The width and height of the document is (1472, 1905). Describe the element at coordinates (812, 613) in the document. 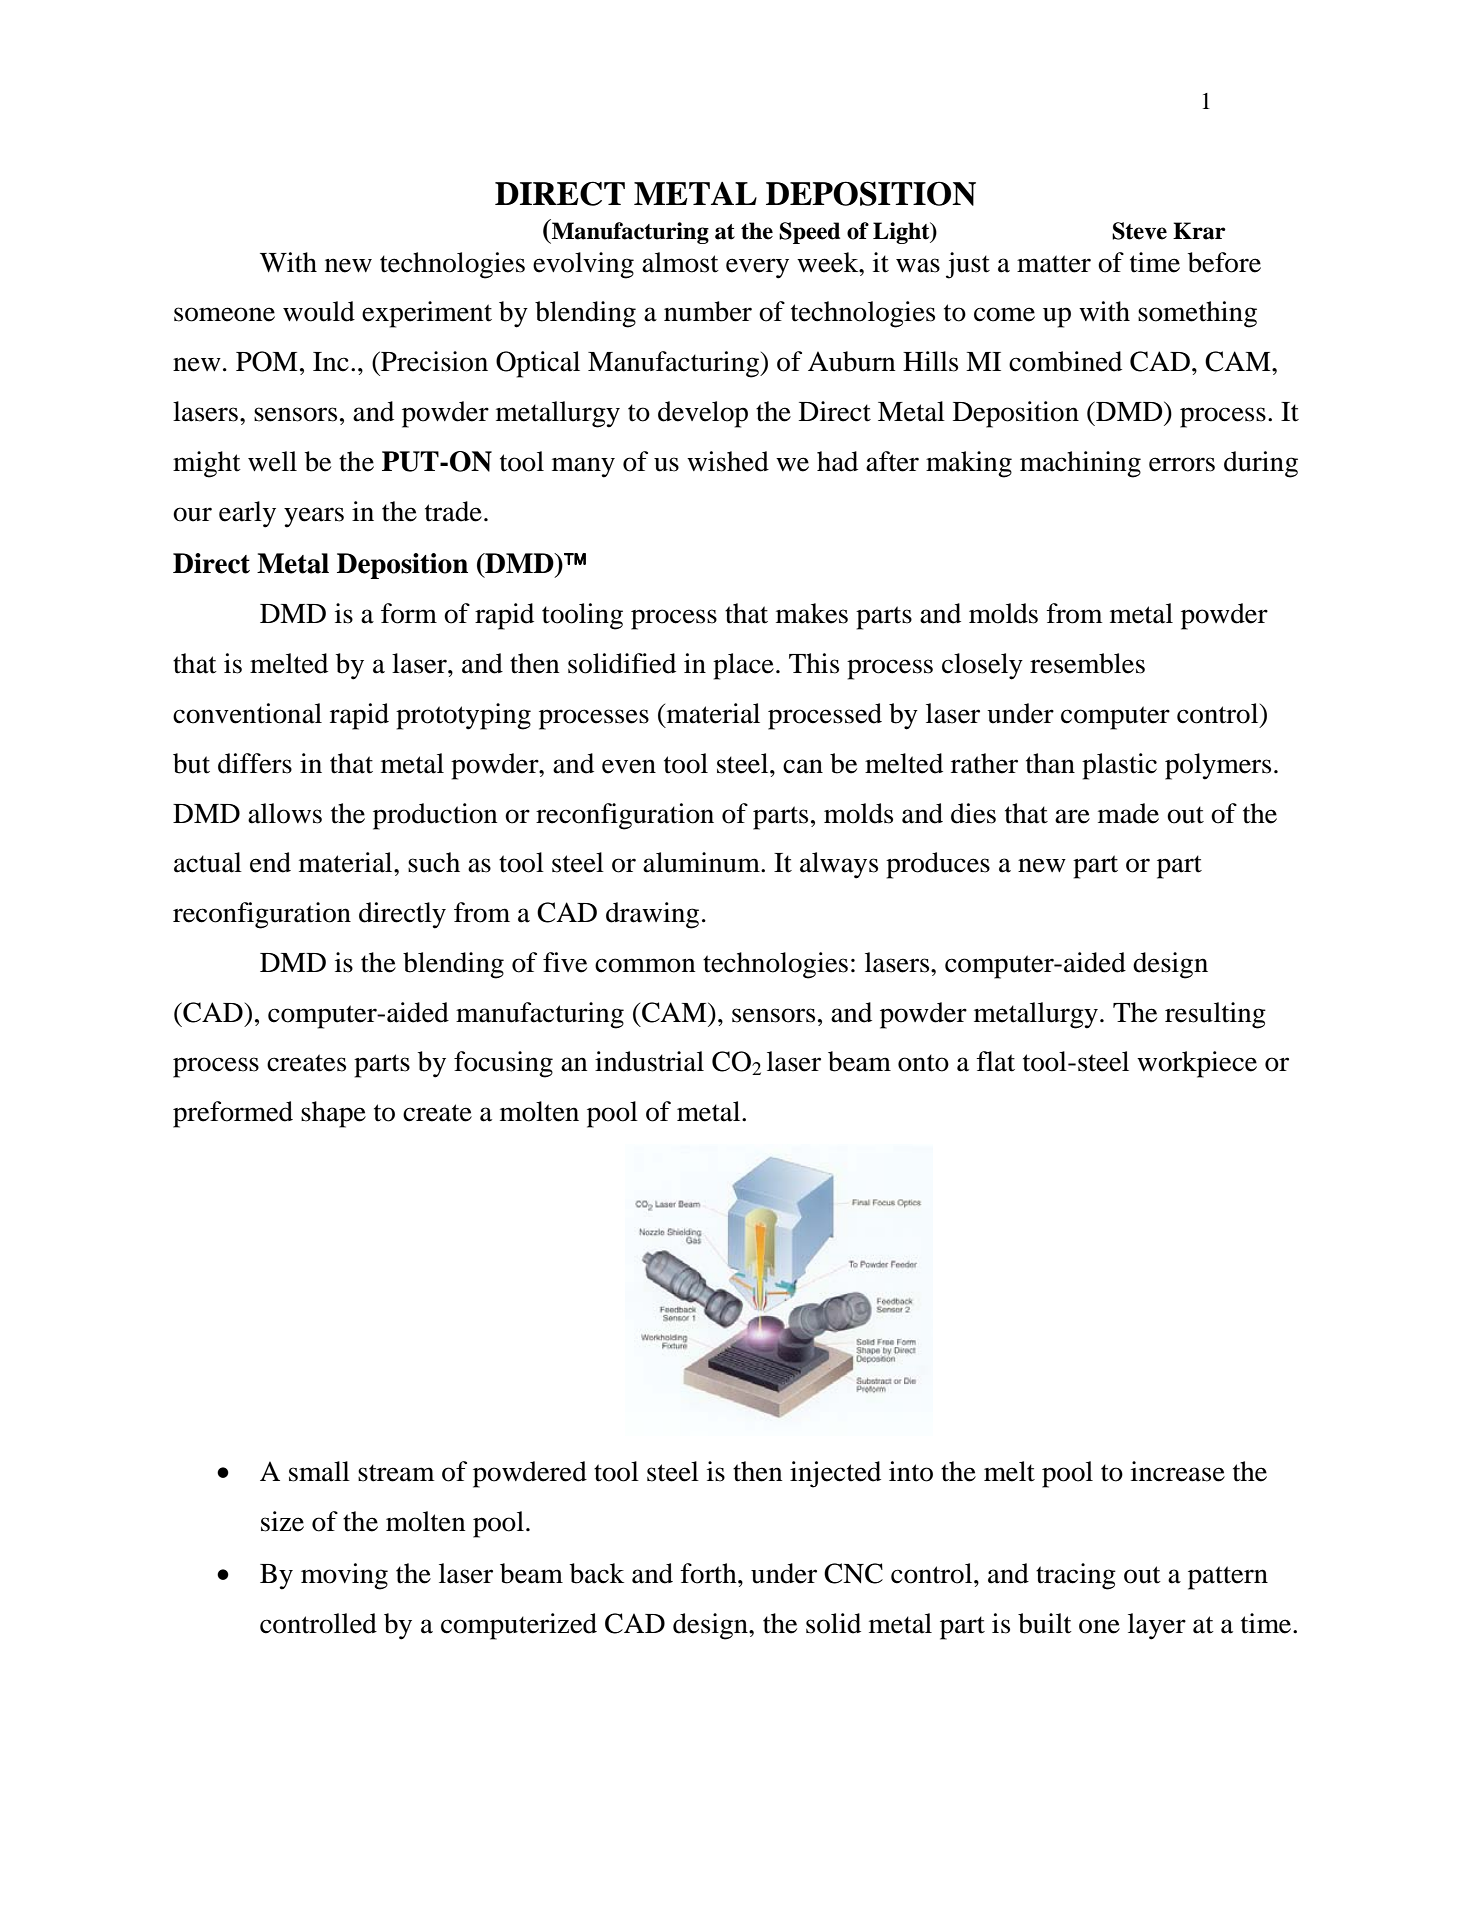

I see `makes` at that location.
